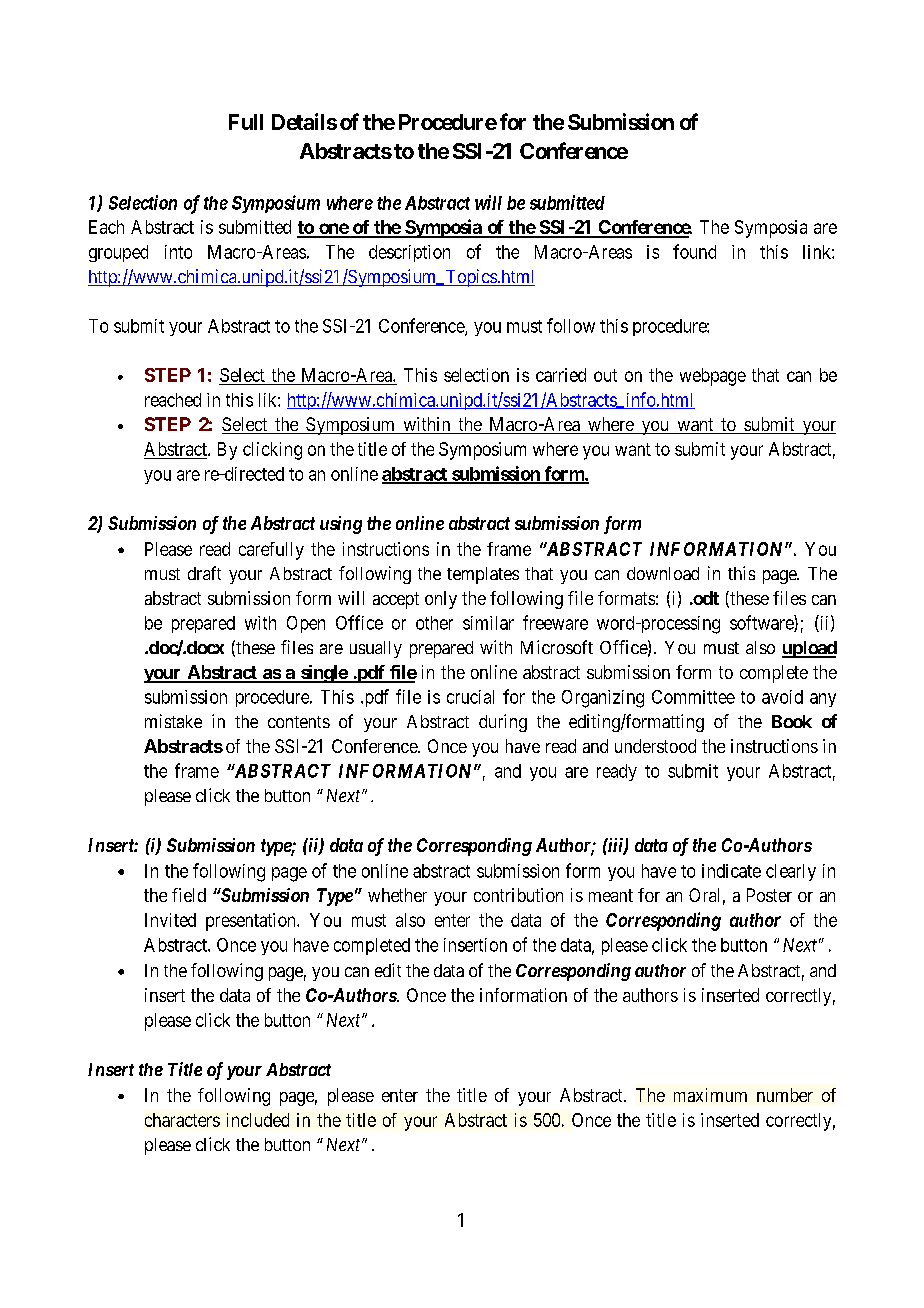  I want to click on indicate, so click(731, 871).
